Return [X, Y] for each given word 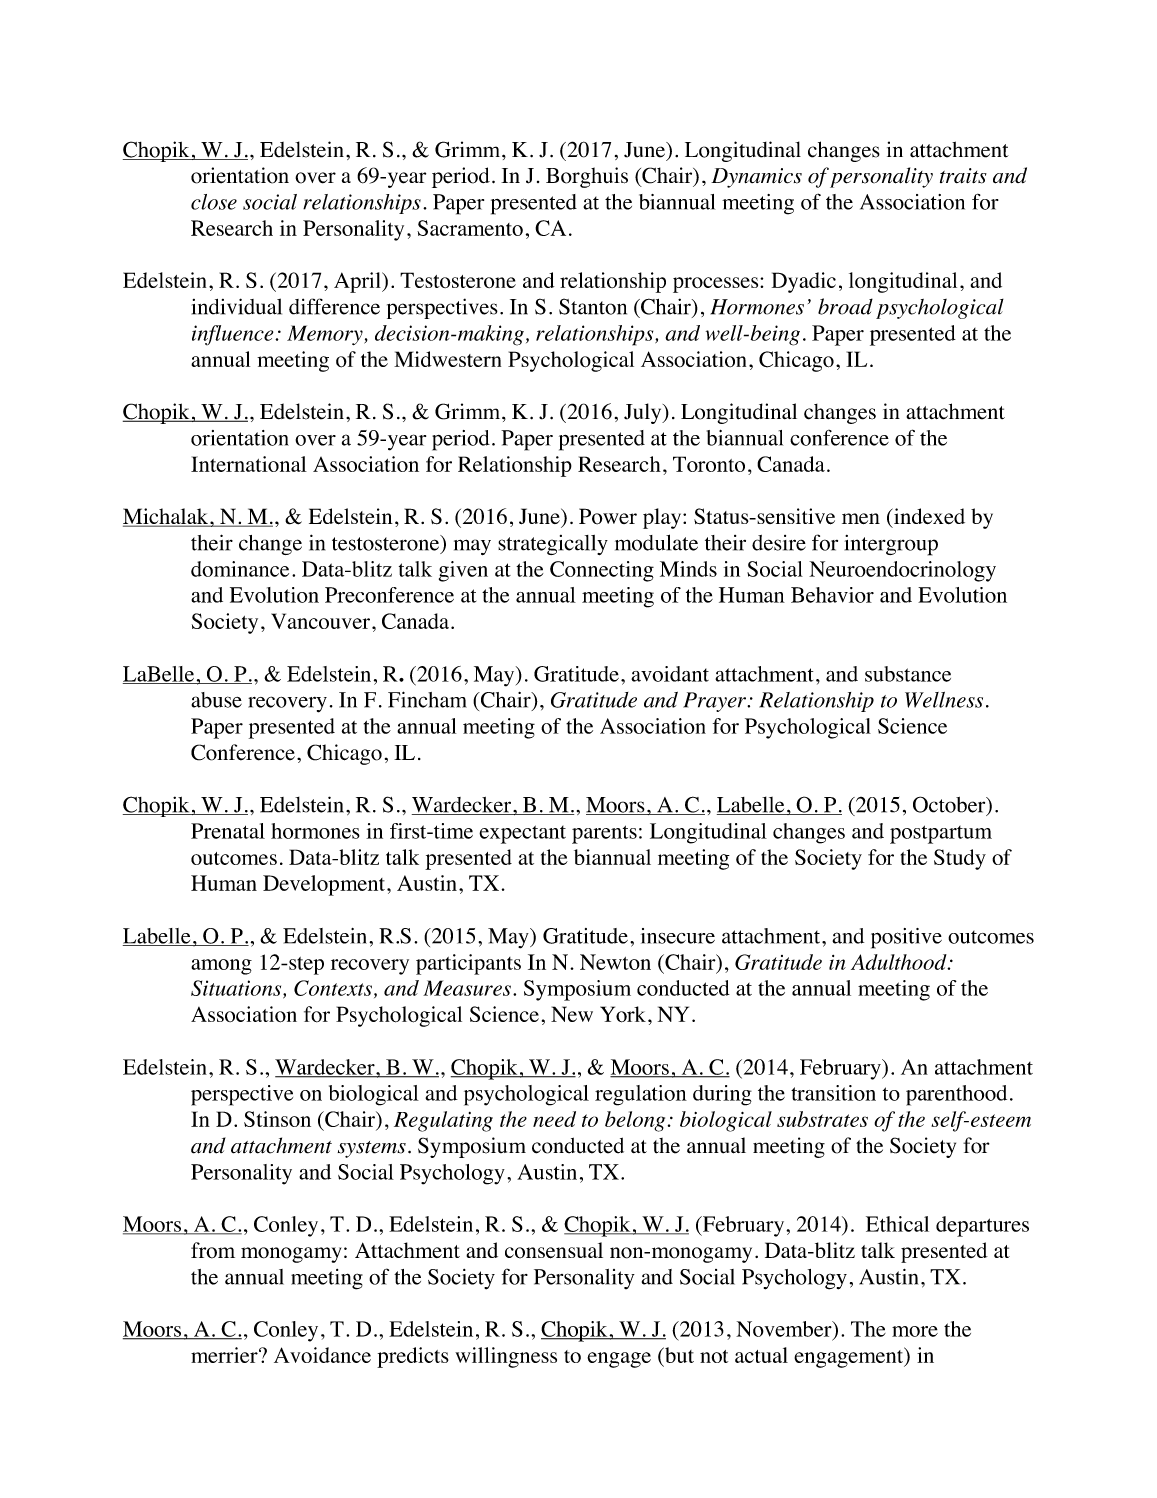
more [915, 1331]
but [678, 1355]
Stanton [593, 306]
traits [963, 176]
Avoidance [322, 1355]
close [214, 202]
